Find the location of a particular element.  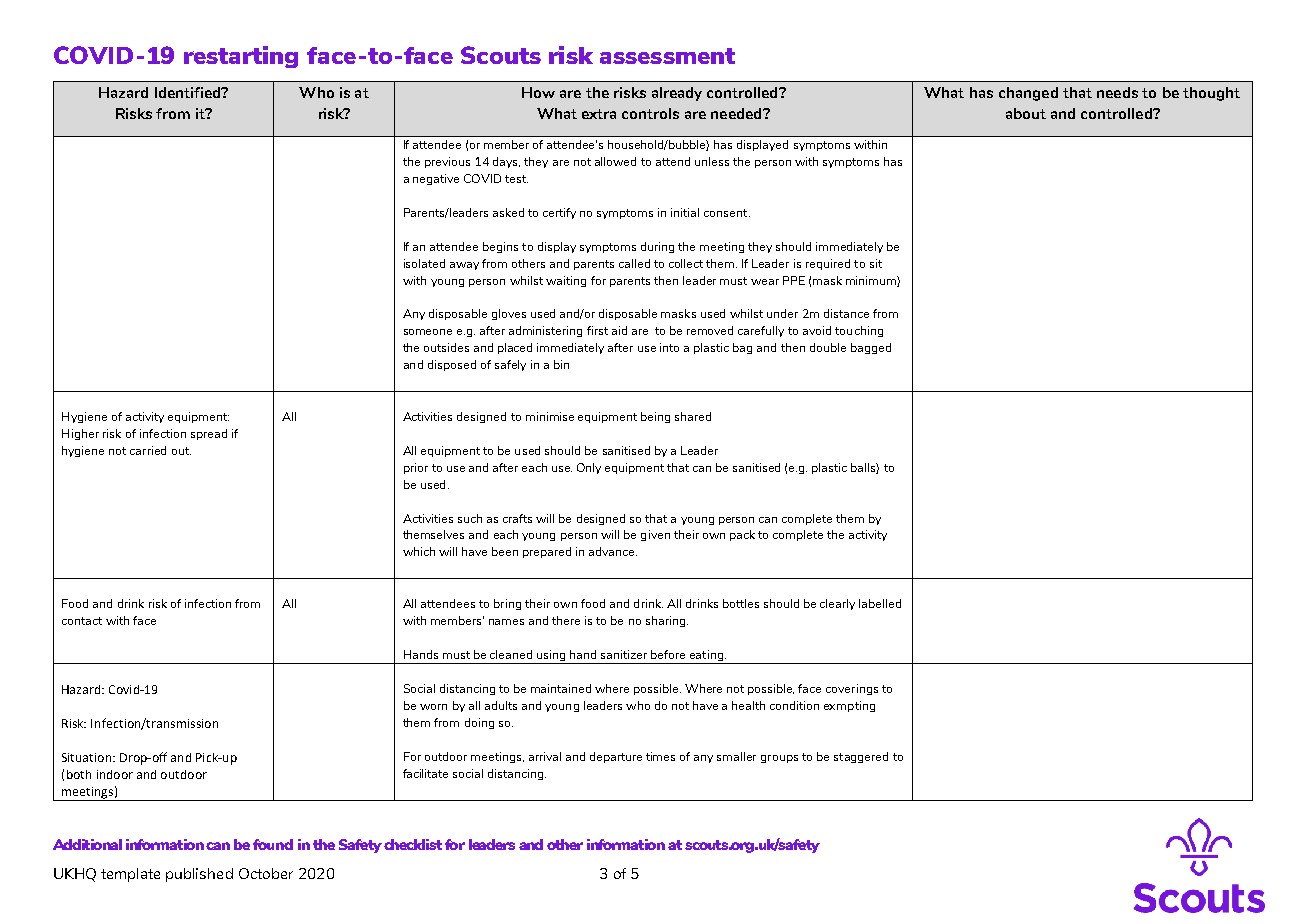

isolated is located at coordinates (424, 263).
